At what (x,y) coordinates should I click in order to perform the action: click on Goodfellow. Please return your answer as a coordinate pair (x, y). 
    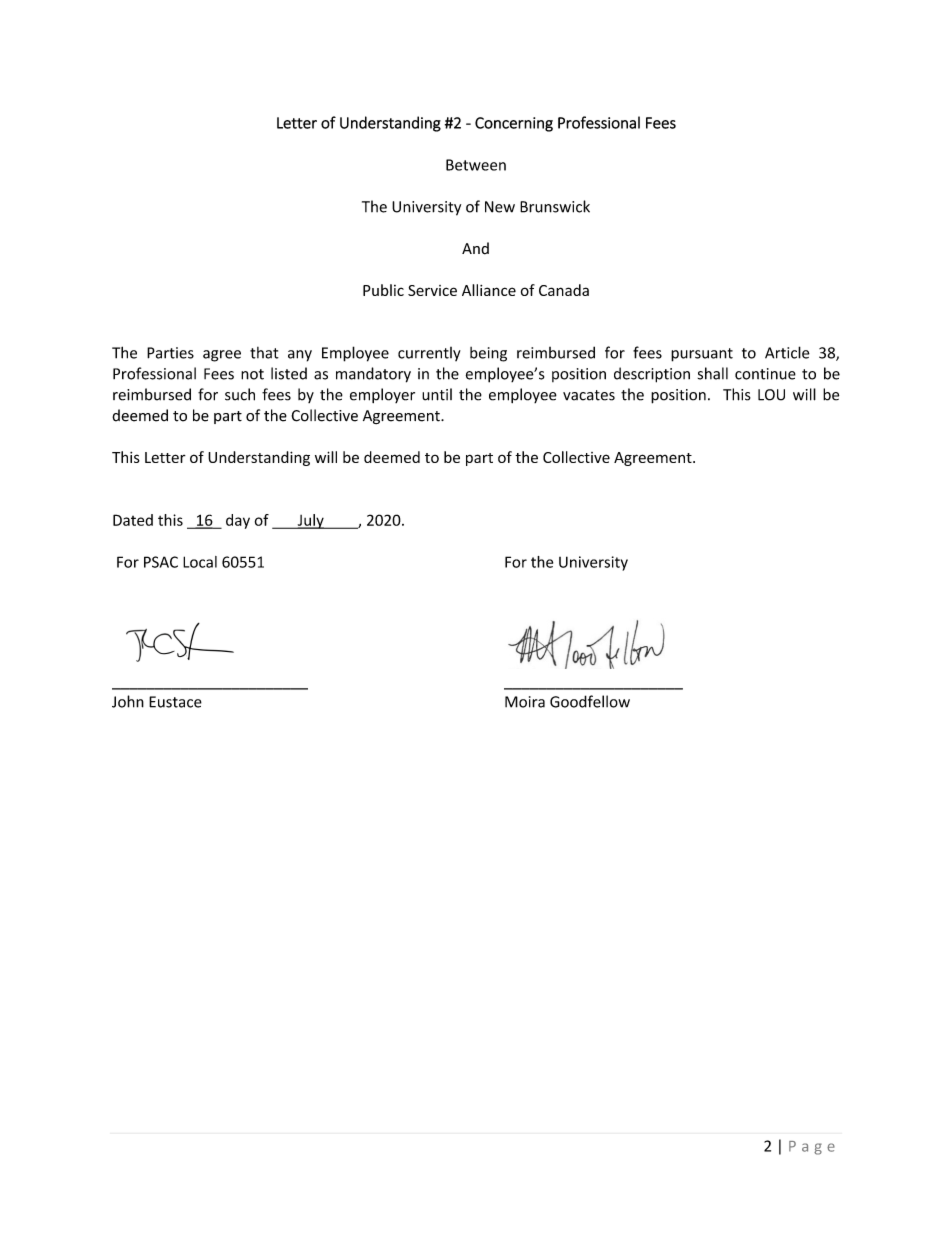
    Looking at the image, I should click on (590, 701).
